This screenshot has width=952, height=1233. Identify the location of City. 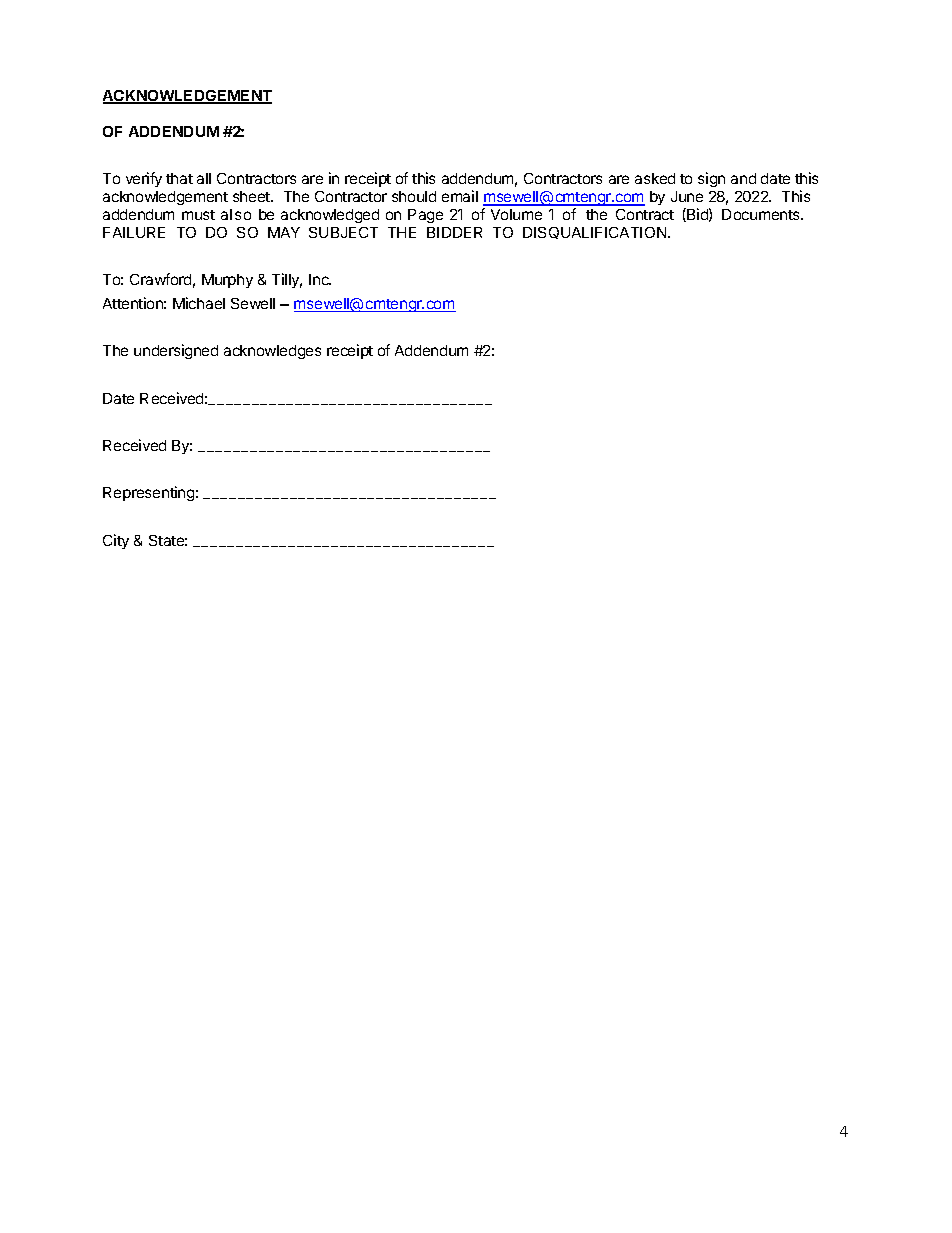
(116, 541).
